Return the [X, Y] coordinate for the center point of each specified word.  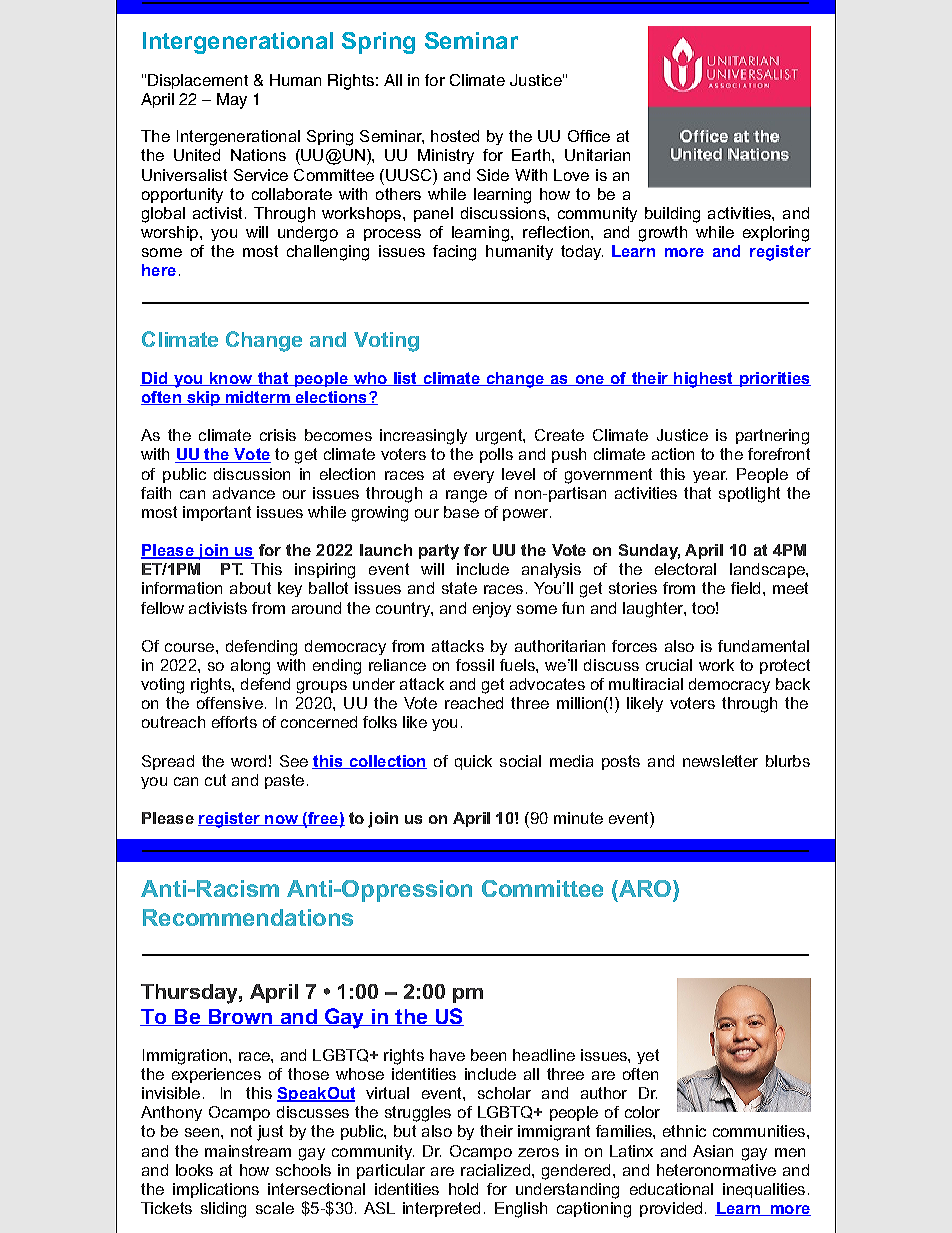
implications [216, 1190]
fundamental [763, 646]
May [232, 101]
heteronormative [716, 1170]
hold [463, 1189]
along [250, 667]
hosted [455, 136]
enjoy [492, 610]
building [672, 215]
